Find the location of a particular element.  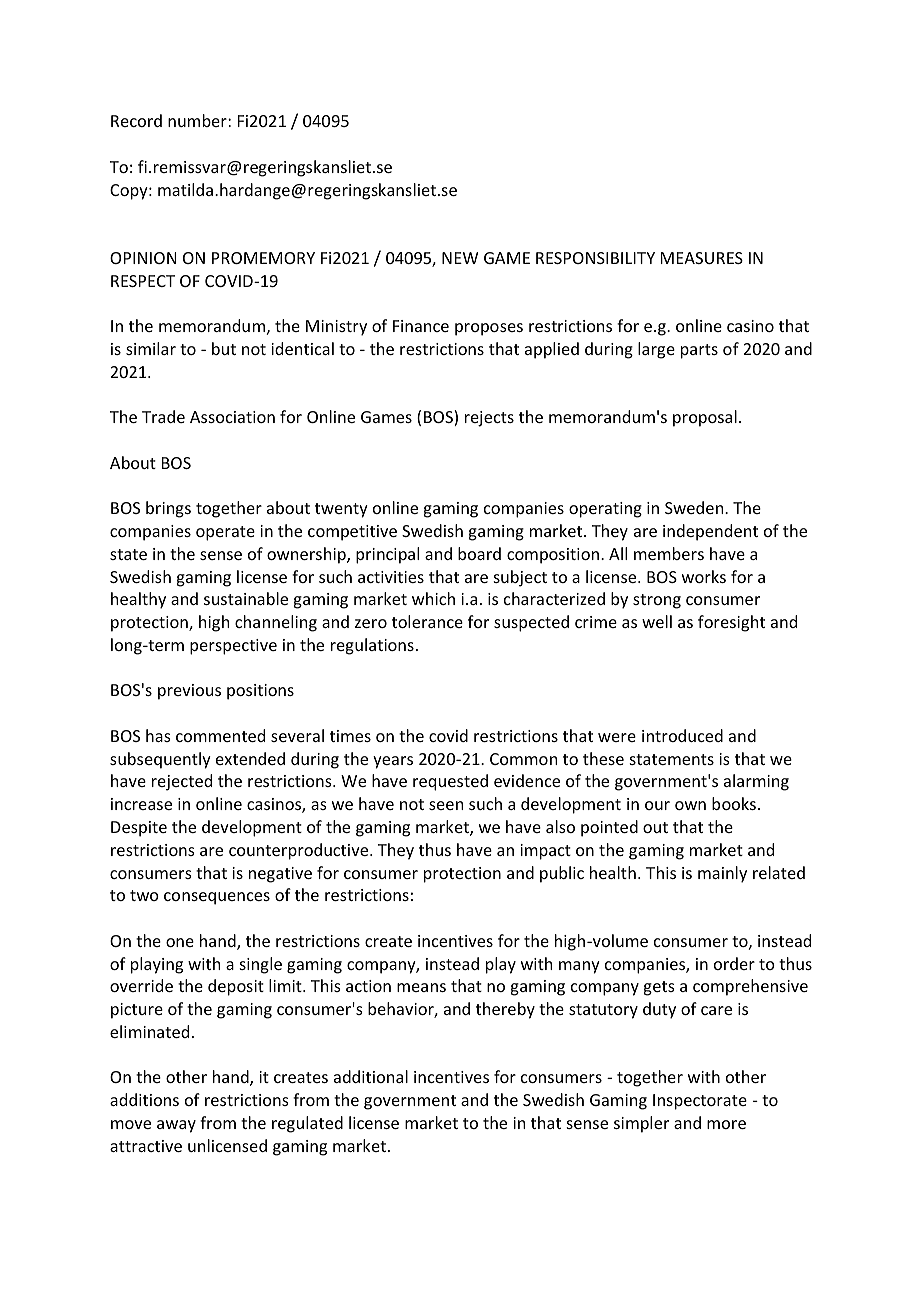

additional is located at coordinates (371, 1076).
